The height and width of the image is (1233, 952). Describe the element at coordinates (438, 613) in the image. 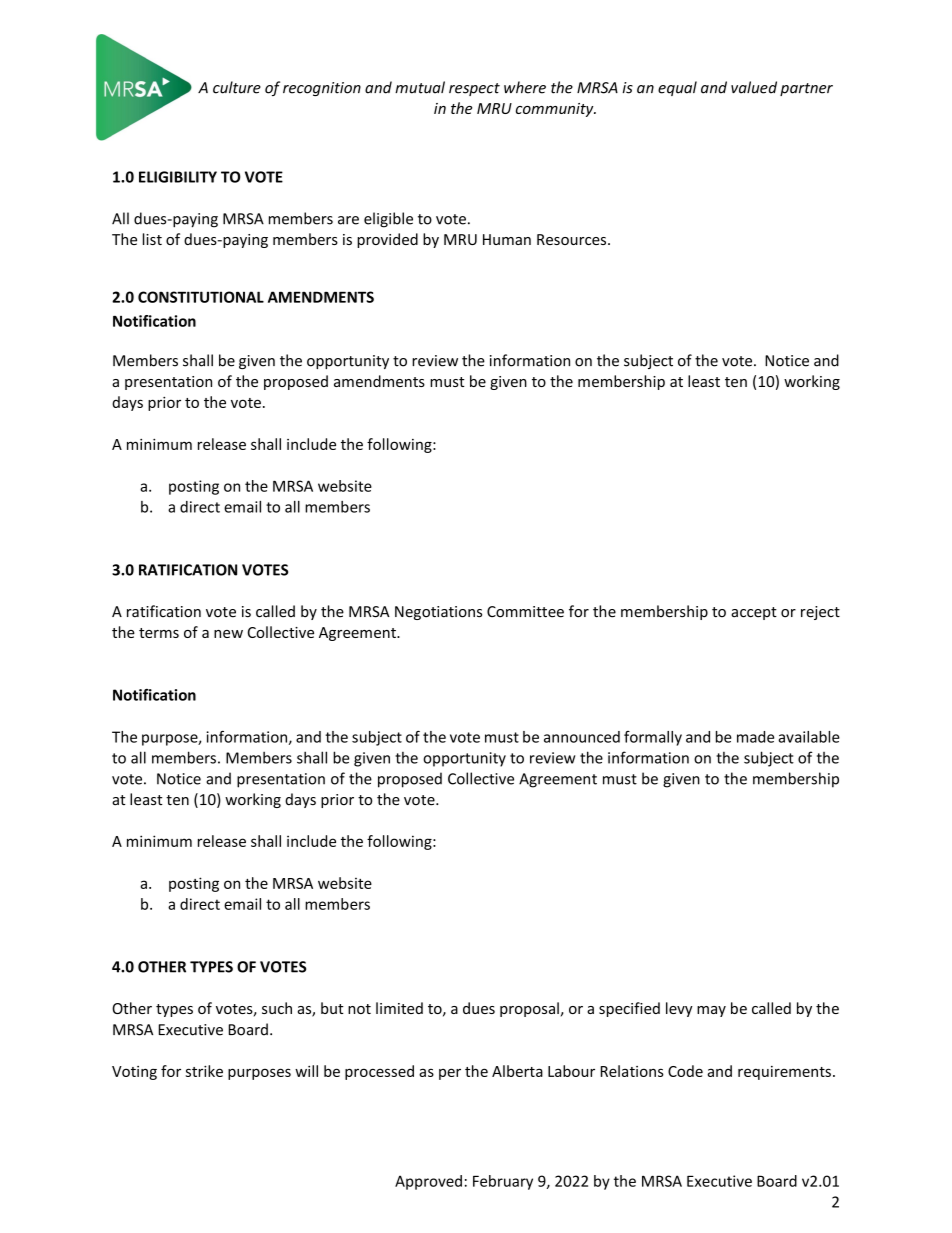

I see `Negotiations` at that location.
